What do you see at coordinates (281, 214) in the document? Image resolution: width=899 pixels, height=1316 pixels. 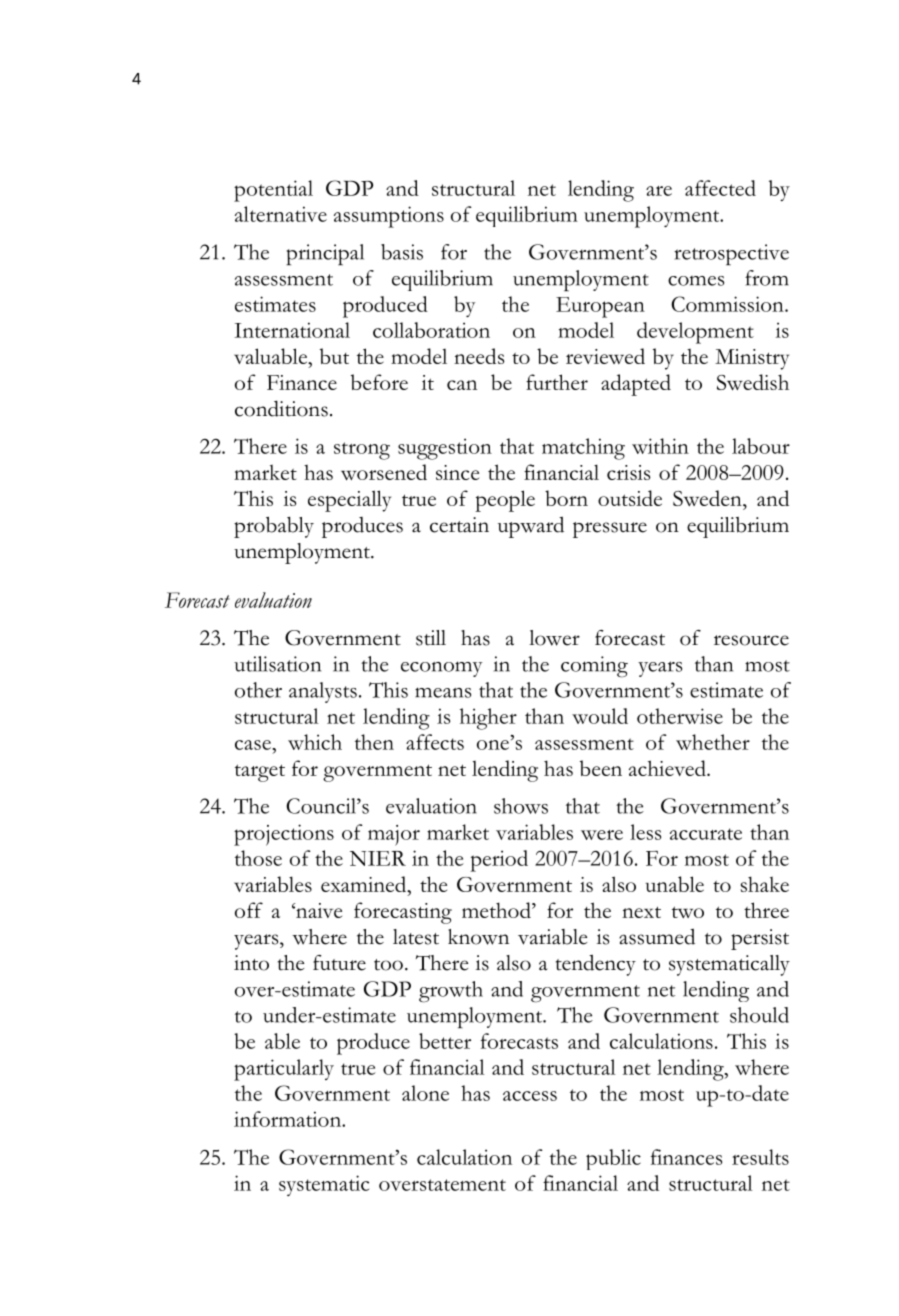 I see `alternative` at bounding box center [281, 214].
